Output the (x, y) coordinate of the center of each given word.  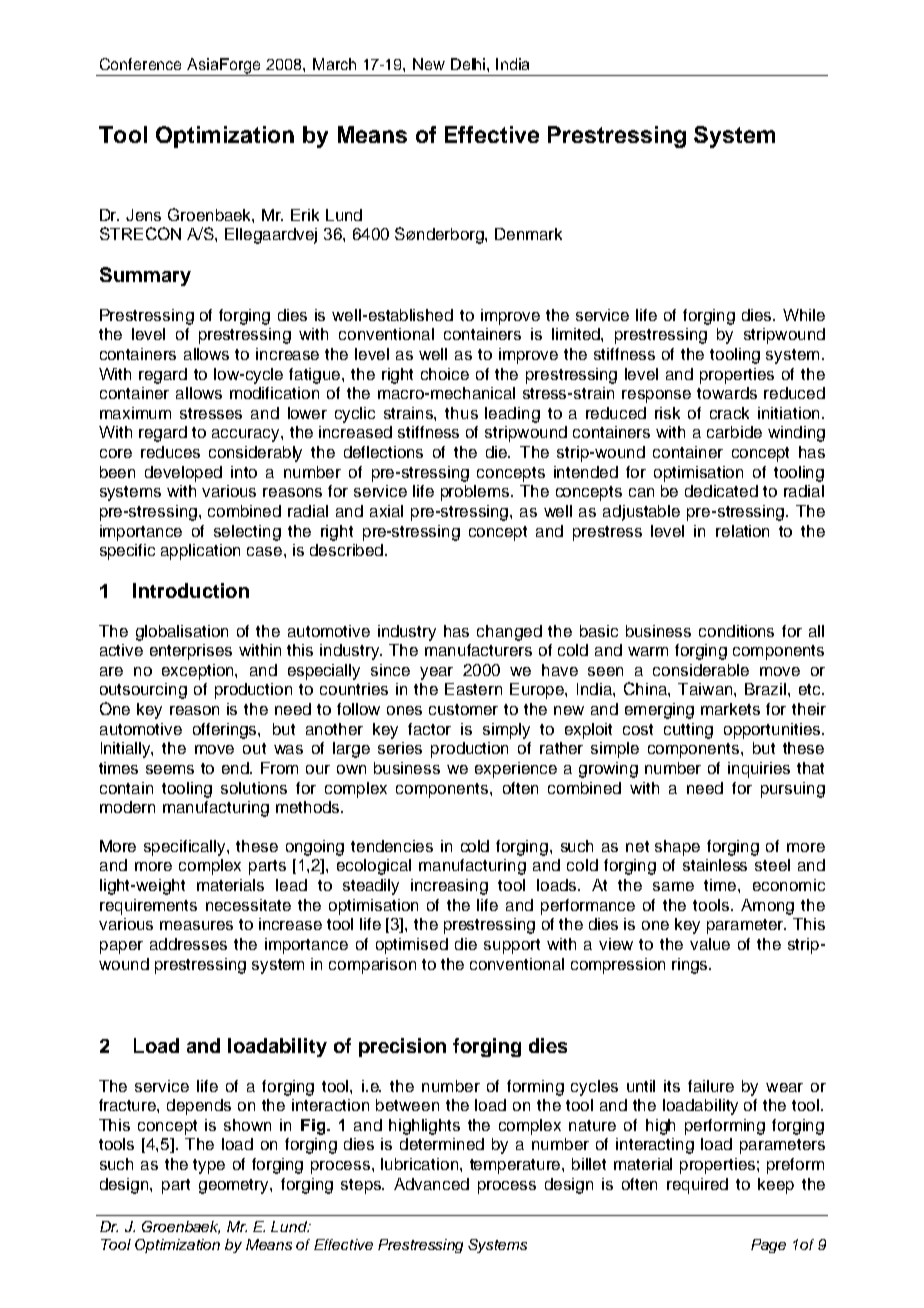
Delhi (469, 64)
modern (127, 807)
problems (476, 493)
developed (183, 474)
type (209, 1166)
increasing (449, 887)
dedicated (721, 491)
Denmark (528, 234)
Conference (140, 64)
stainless (715, 865)
